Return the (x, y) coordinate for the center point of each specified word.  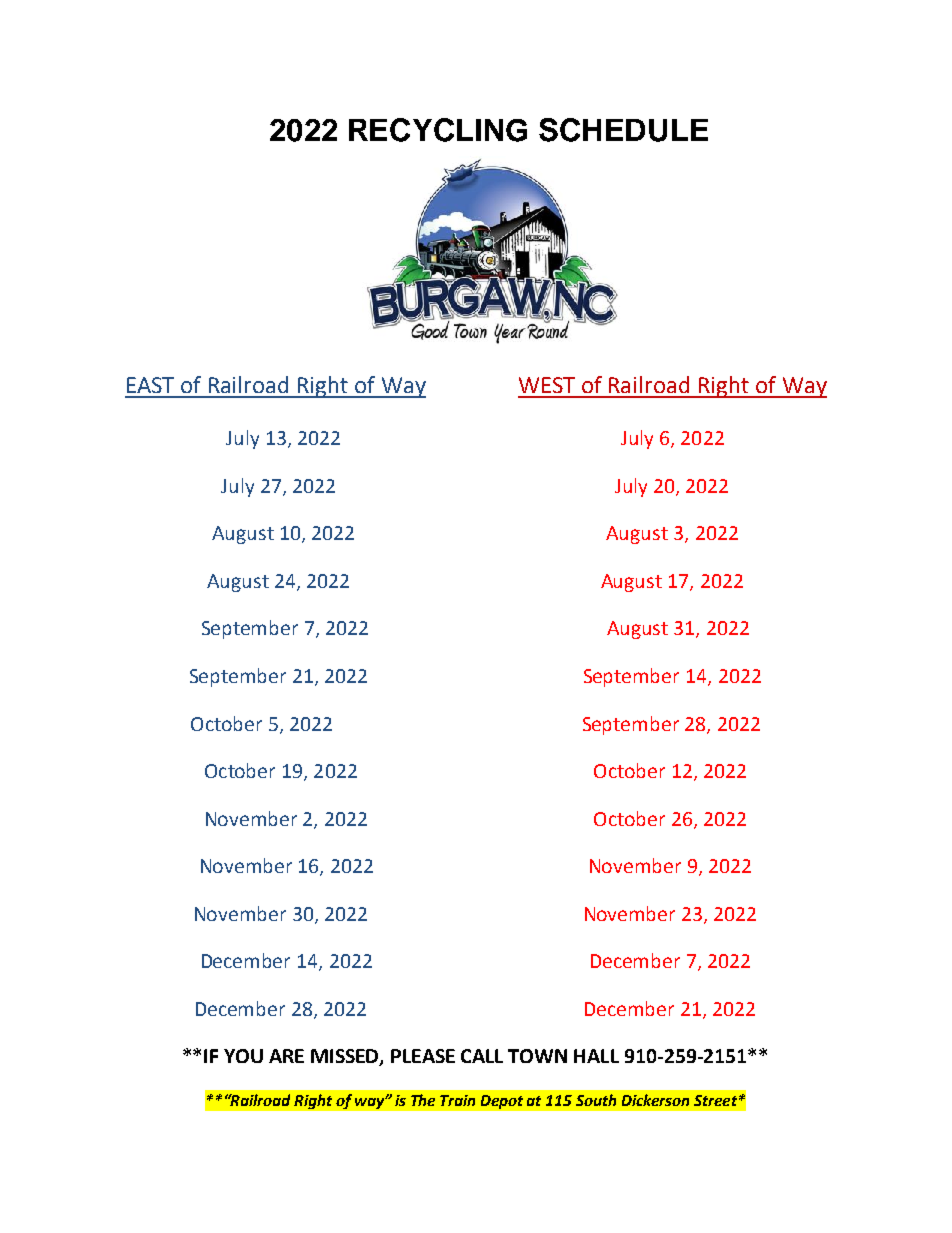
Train (457, 1100)
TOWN (537, 1056)
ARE (286, 1056)
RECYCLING (438, 130)
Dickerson (655, 1100)
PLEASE (423, 1056)
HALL (596, 1056)
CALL (482, 1056)
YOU (243, 1056)
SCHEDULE (623, 130)
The (423, 1100)
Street (715, 1100)
